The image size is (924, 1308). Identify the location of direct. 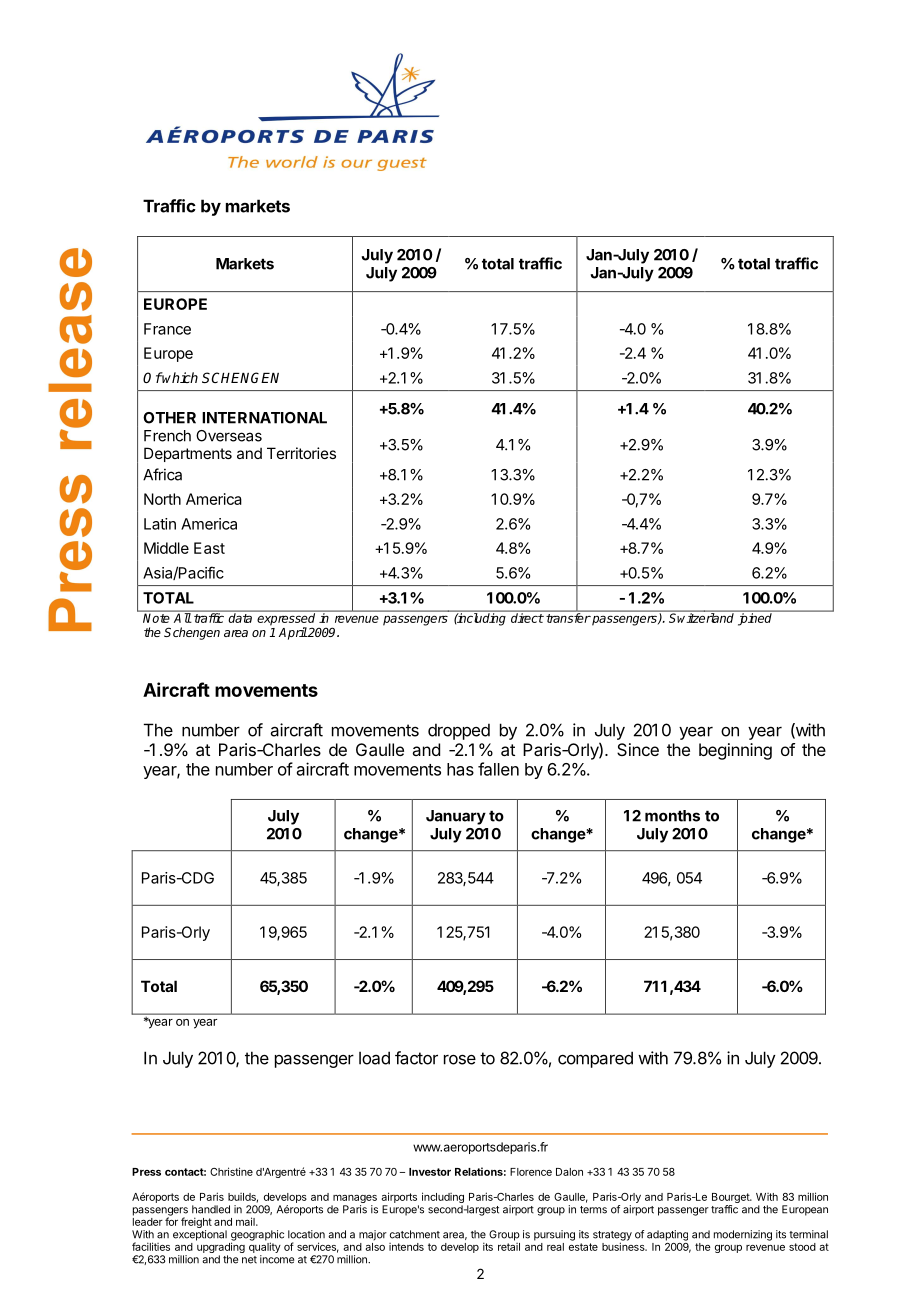
(526, 617).
